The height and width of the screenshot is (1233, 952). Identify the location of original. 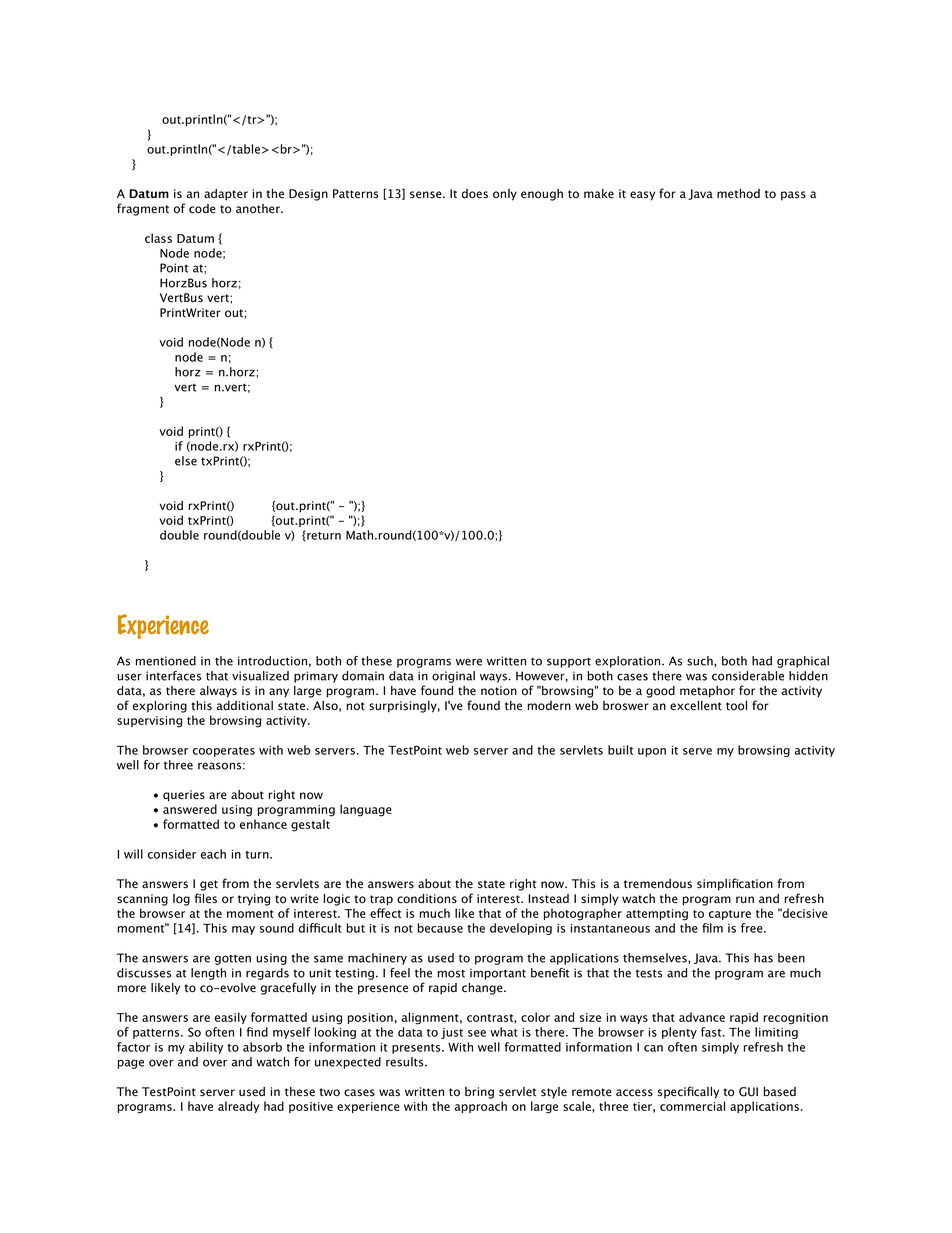
(453, 677).
